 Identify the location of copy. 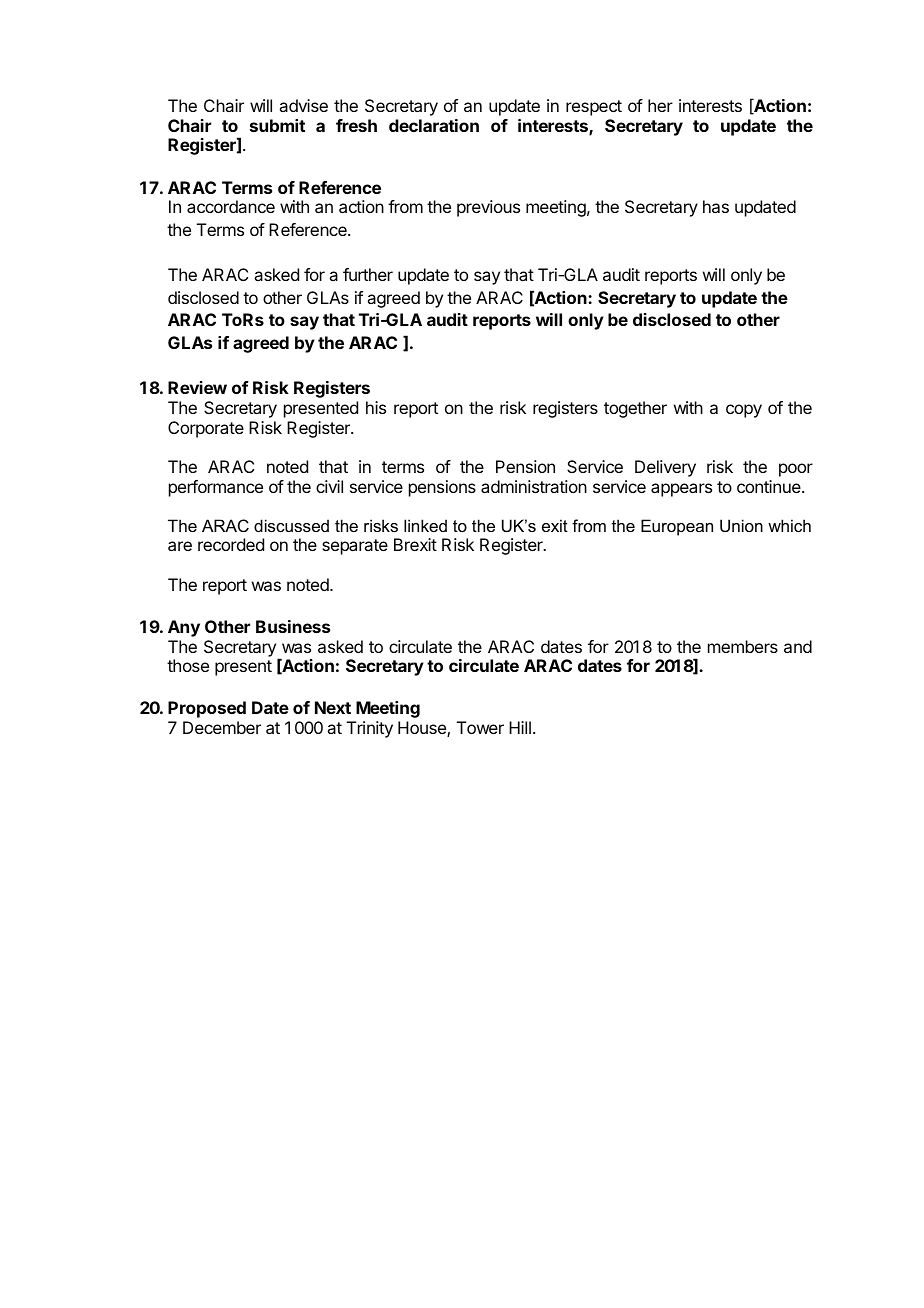
(744, 411).
